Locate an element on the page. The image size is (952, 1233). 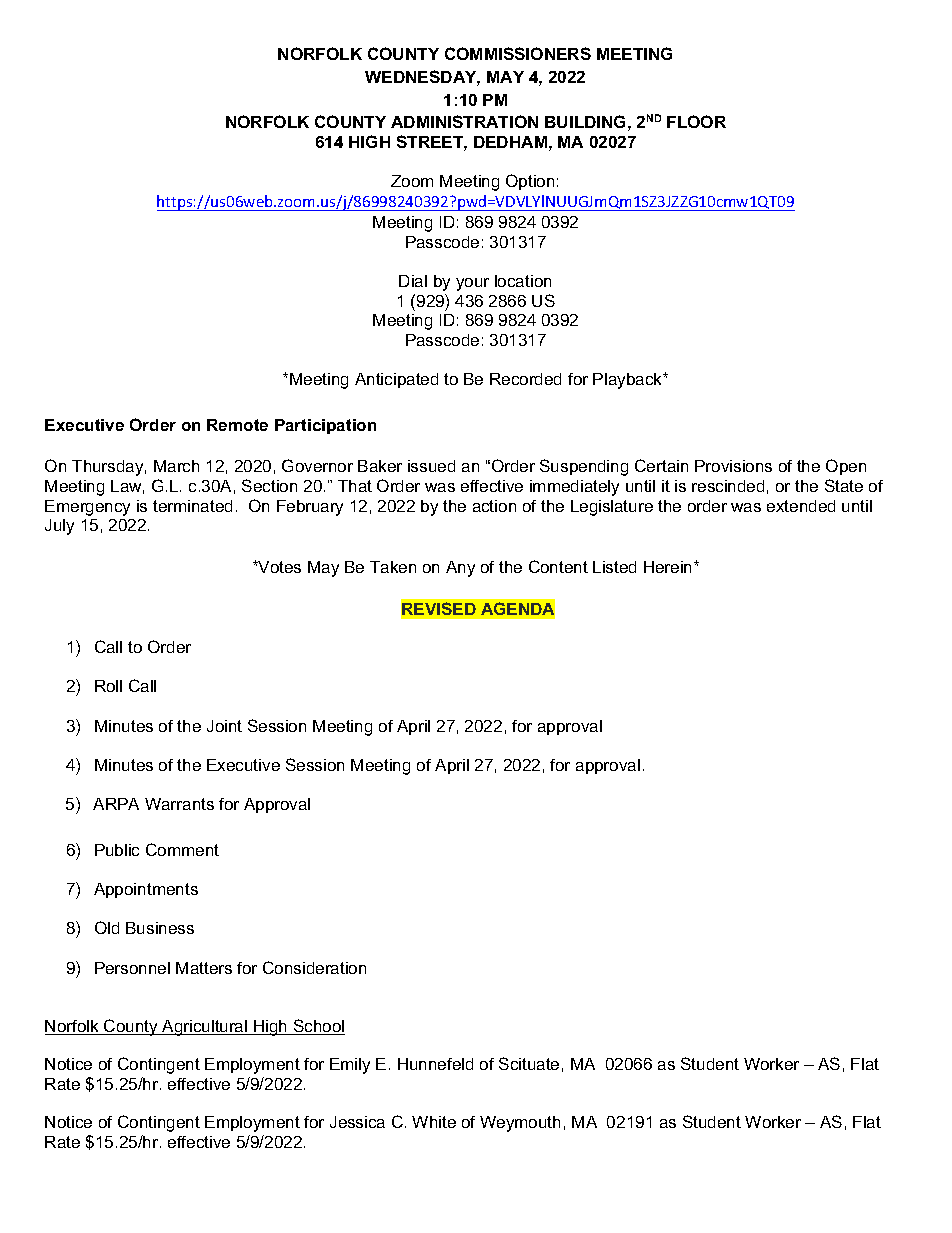
Agricultural is located at coordinates (205, 1028).
